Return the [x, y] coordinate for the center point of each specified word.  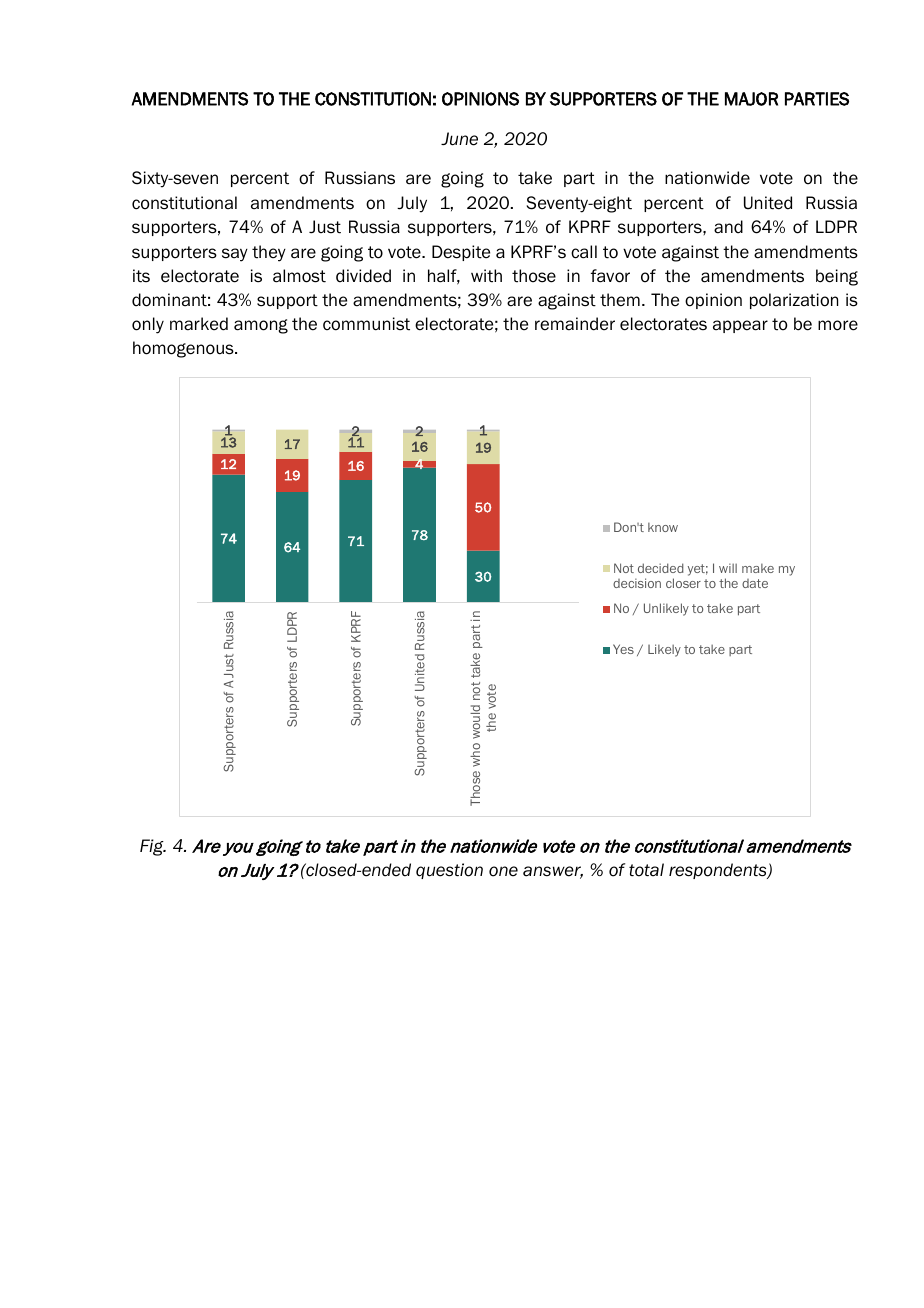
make [758, 568]
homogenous [184, 349]
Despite [461, 253]
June [459, 139]
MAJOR [751, 99]
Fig [153, 847]
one [503, 871]
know [663, 527]
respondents [719, 871]
